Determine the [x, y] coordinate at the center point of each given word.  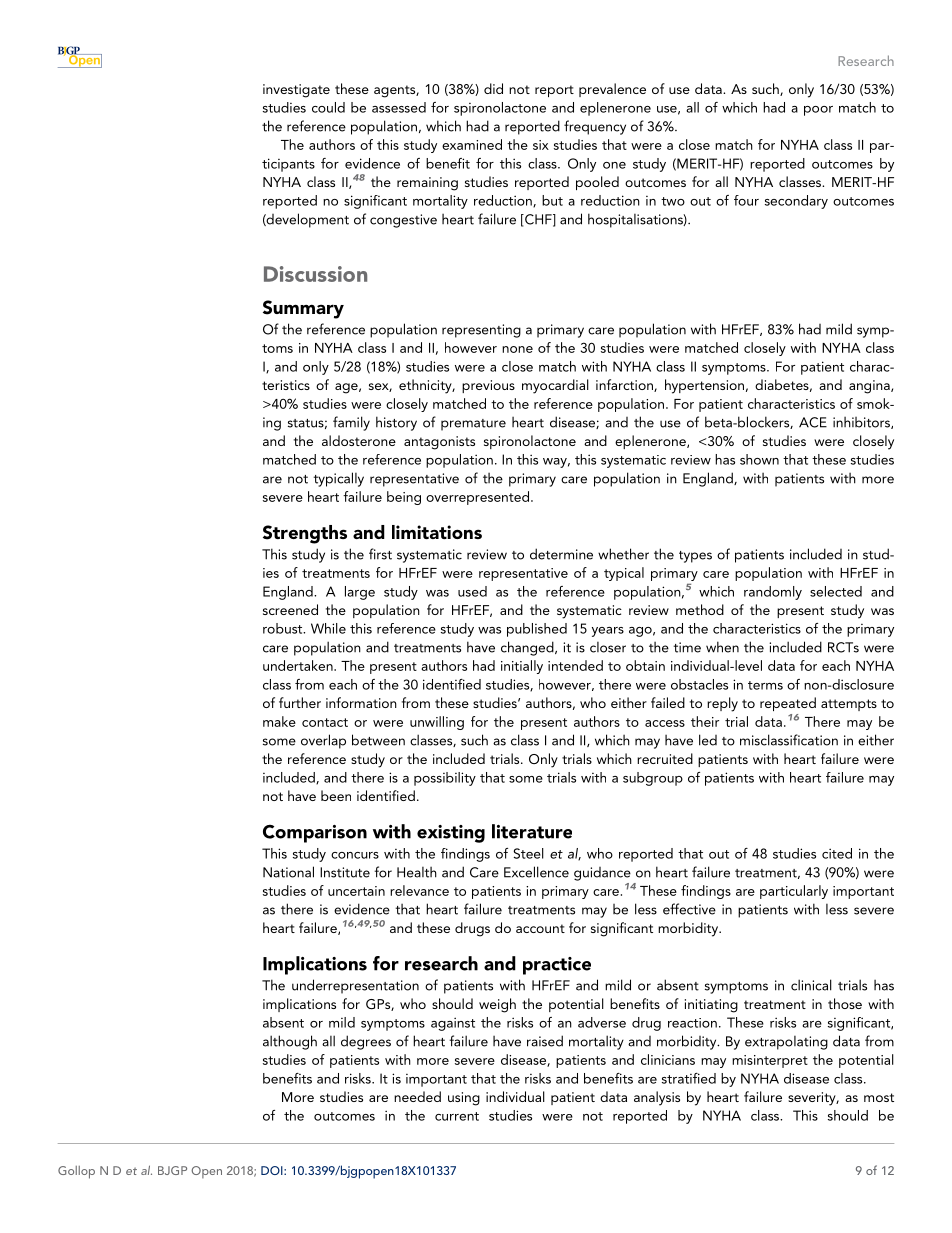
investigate [296, 91]
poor [818, 111]
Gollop [76, 1172]
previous [488, 386]
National [288, 872]
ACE [813, 422]
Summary [303, 309]
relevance [419, 890]
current [457, 1116]
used [472, 591]
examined [472, 144]
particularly [794, 892]
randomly [773, 593]
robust [284, 628]
